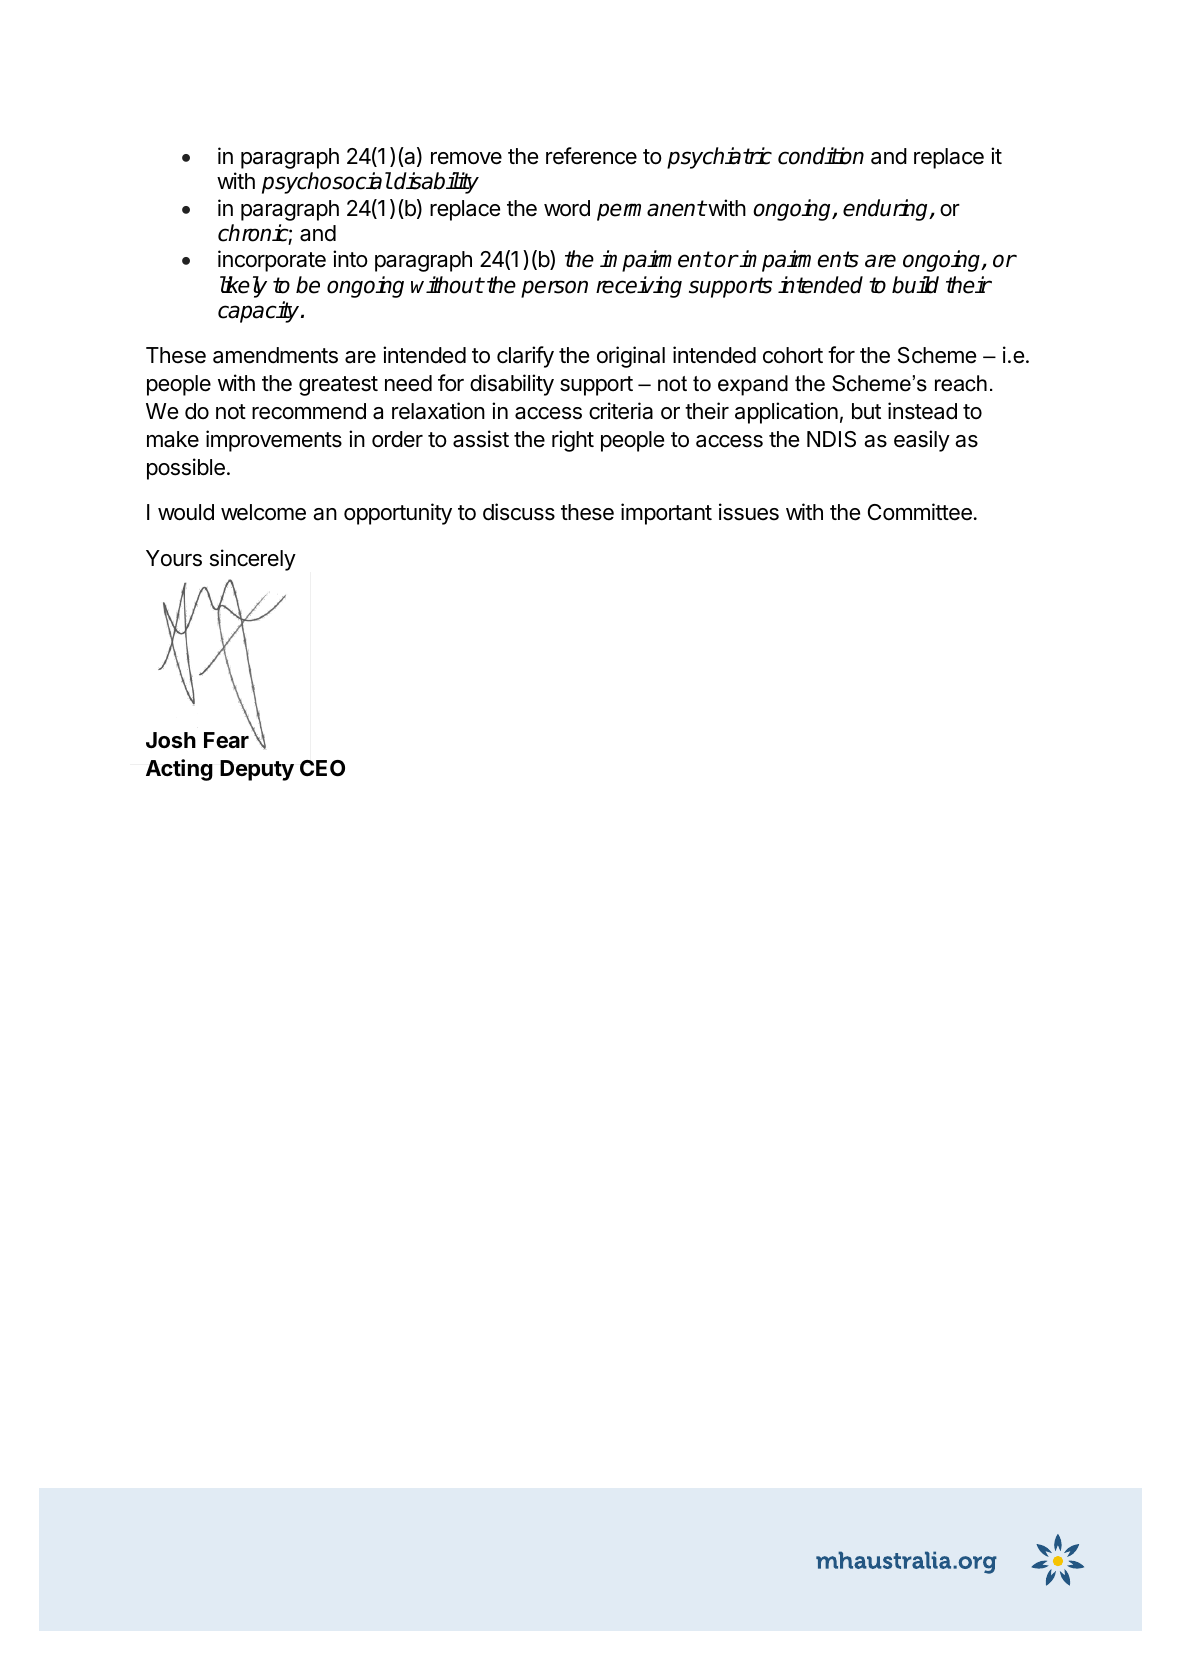 Image resolution: width=1182 pixels, height=1671 pixels. I want to click on reference, so click(591, 156).
